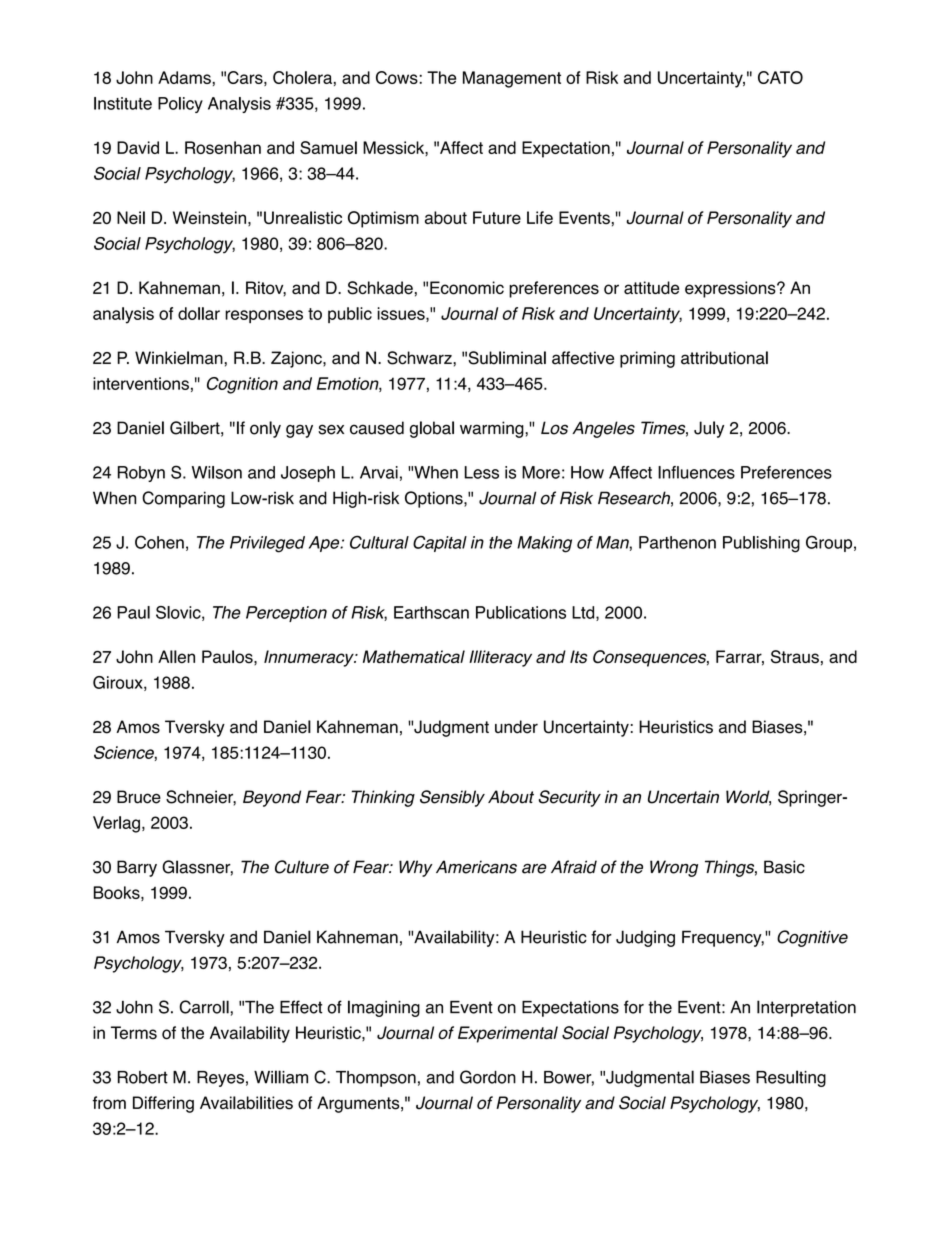 This screenshot has width=952, height=1233. I want to click on Policy, so click(180, 105).
